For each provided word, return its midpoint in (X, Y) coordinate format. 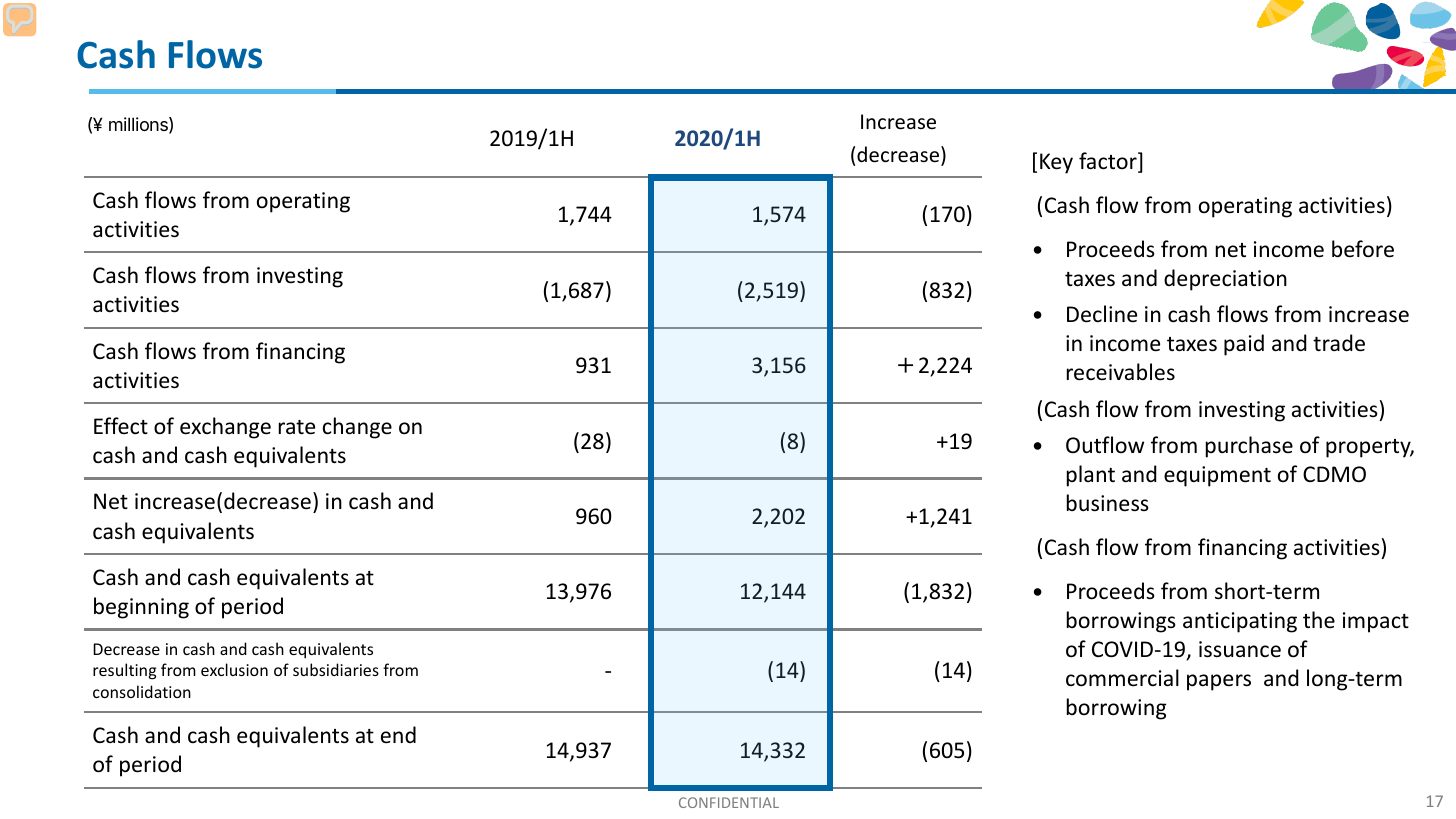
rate (297, 427)
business (1108, 503)
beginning (141, 608)
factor (1109, 162)
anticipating (1240, 622)
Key (1056, 163)
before (1363, 249)
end (398, 735)
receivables (1121, 372)
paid (1244, 345)
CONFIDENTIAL (729, 802)
